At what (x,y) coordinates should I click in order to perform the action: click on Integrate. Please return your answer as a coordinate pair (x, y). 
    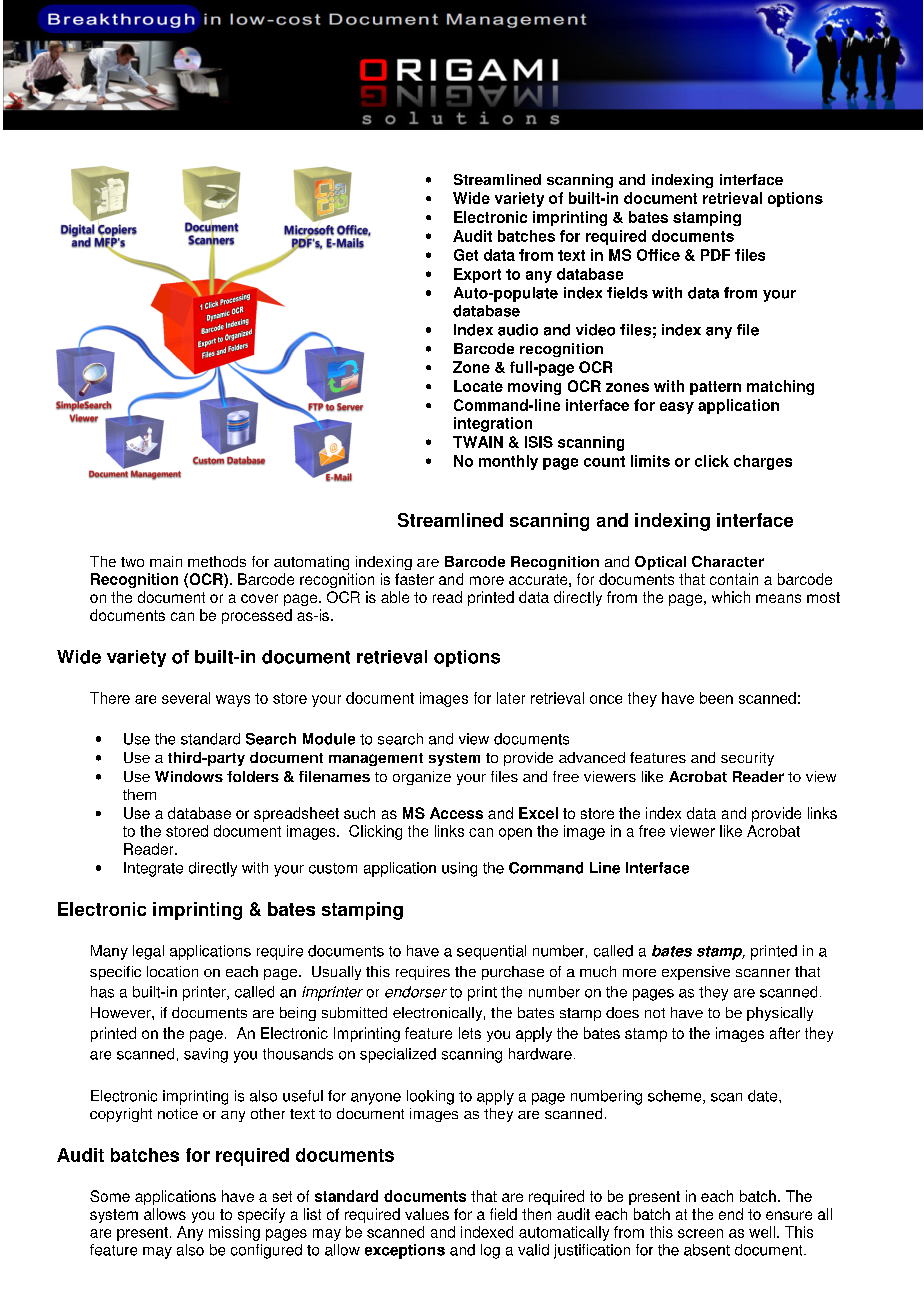
    Looking at the image, I should click on (153, 869).
